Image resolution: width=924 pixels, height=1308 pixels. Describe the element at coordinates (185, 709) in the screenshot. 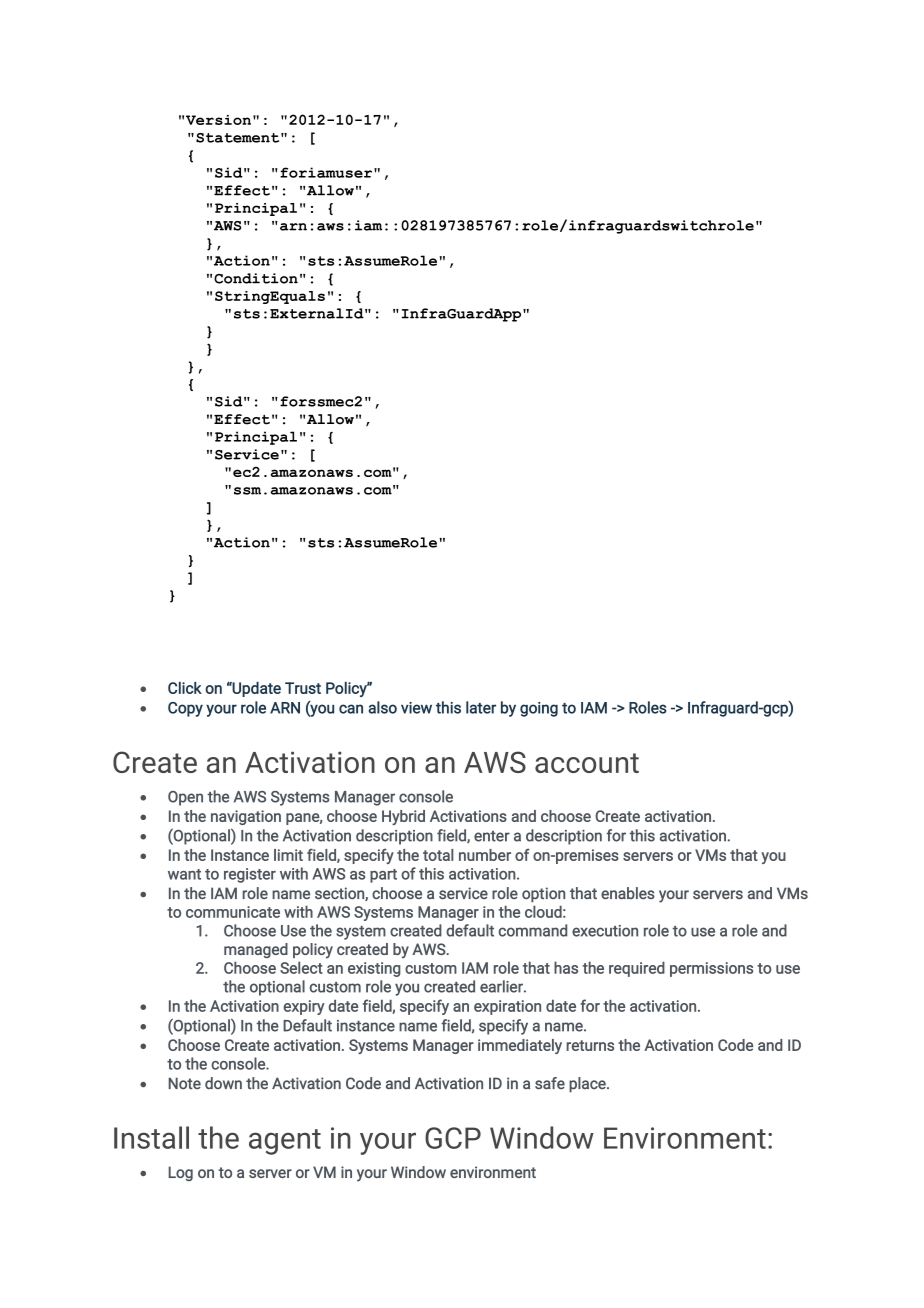

I see `Copy` at that location.
